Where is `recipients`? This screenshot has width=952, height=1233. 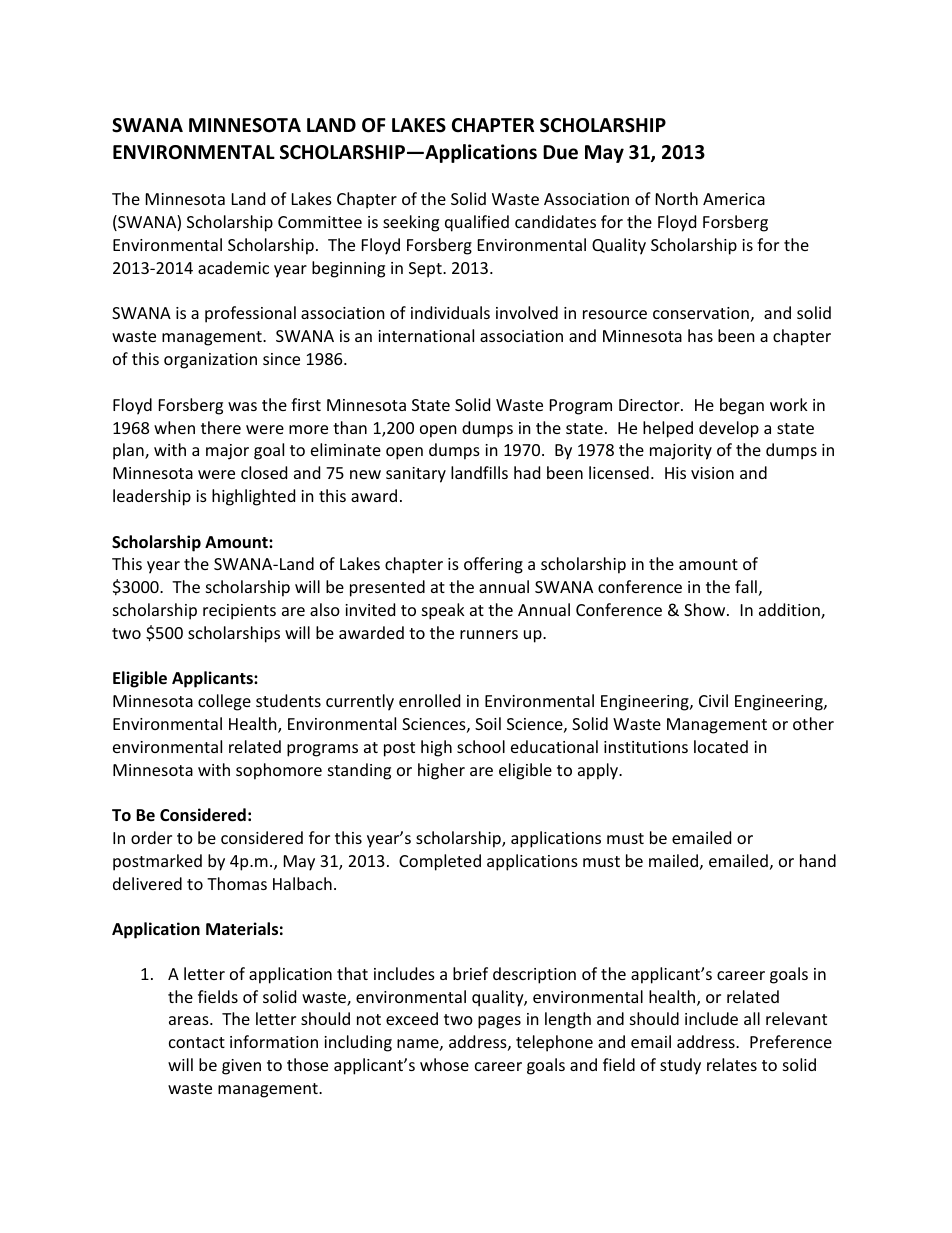
recipients is located at coordinates (239, 612).
